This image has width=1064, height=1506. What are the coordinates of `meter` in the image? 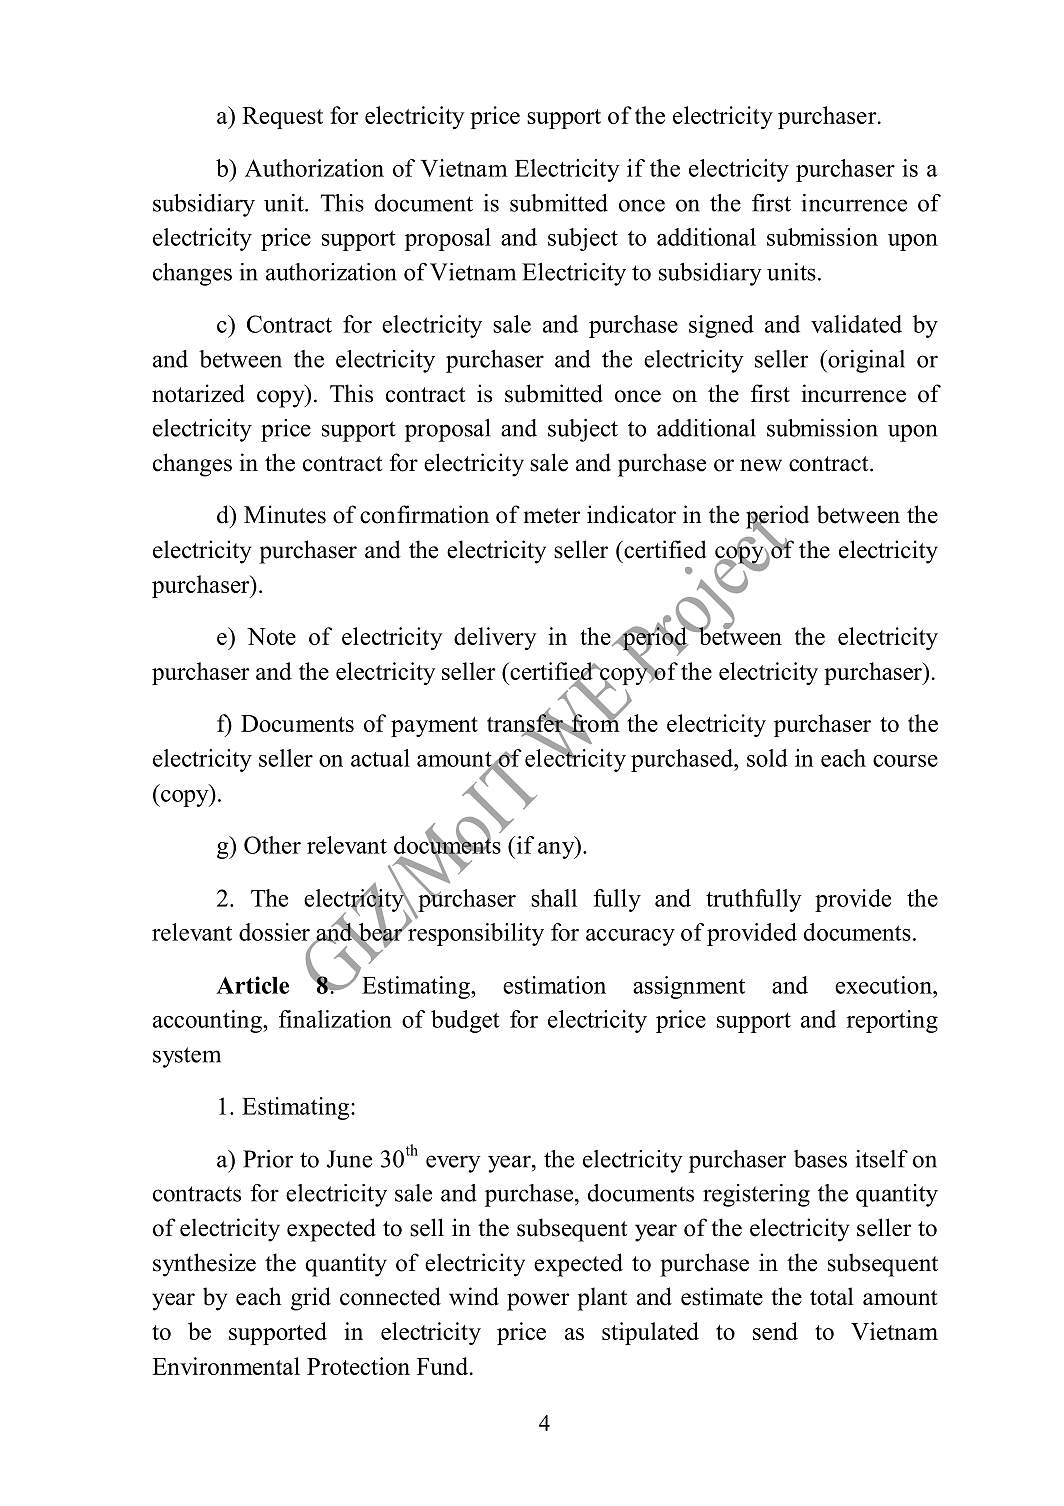 It's located at (552, 516).
